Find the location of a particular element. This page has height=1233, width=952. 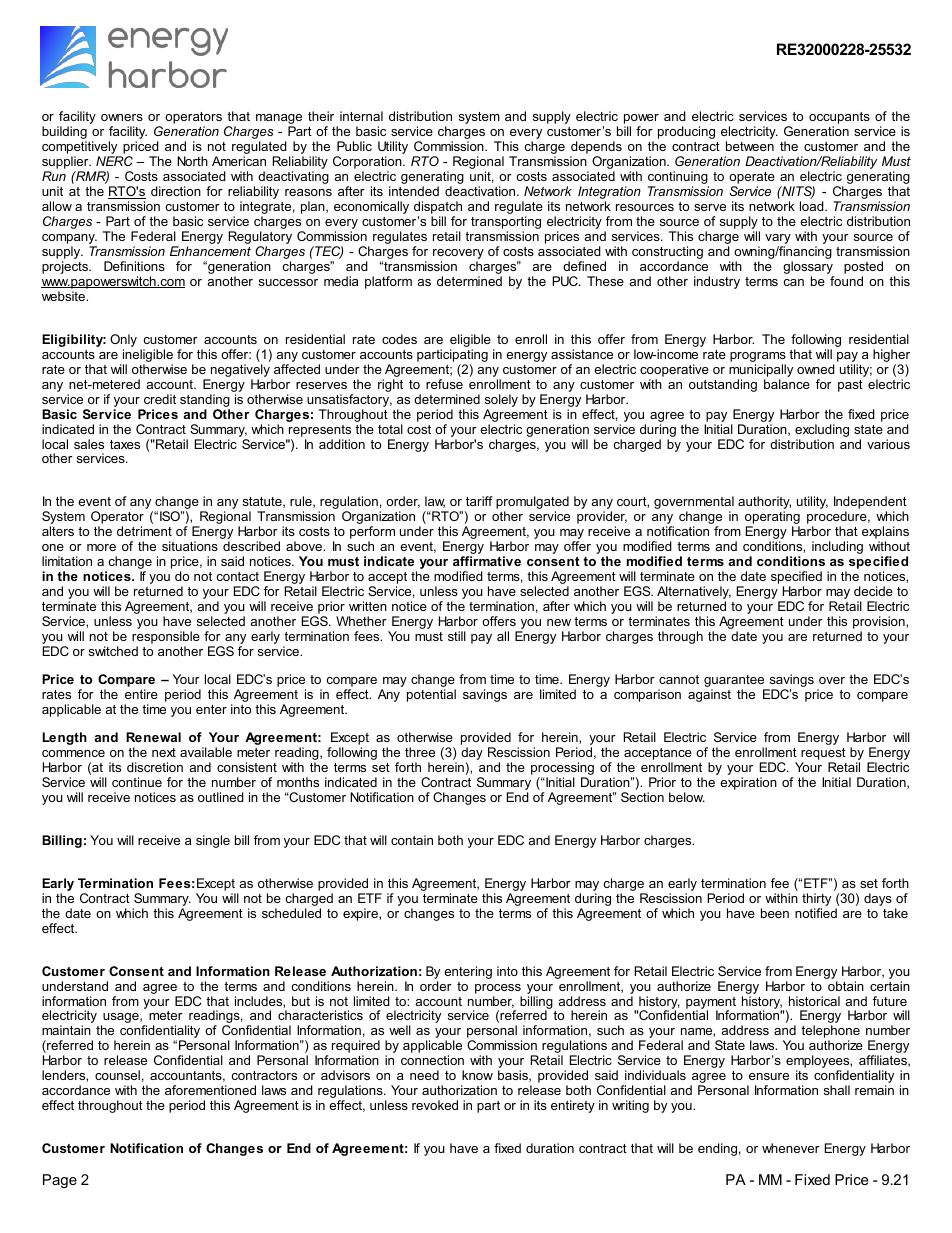

credit is located at coordinates (160, 399).
